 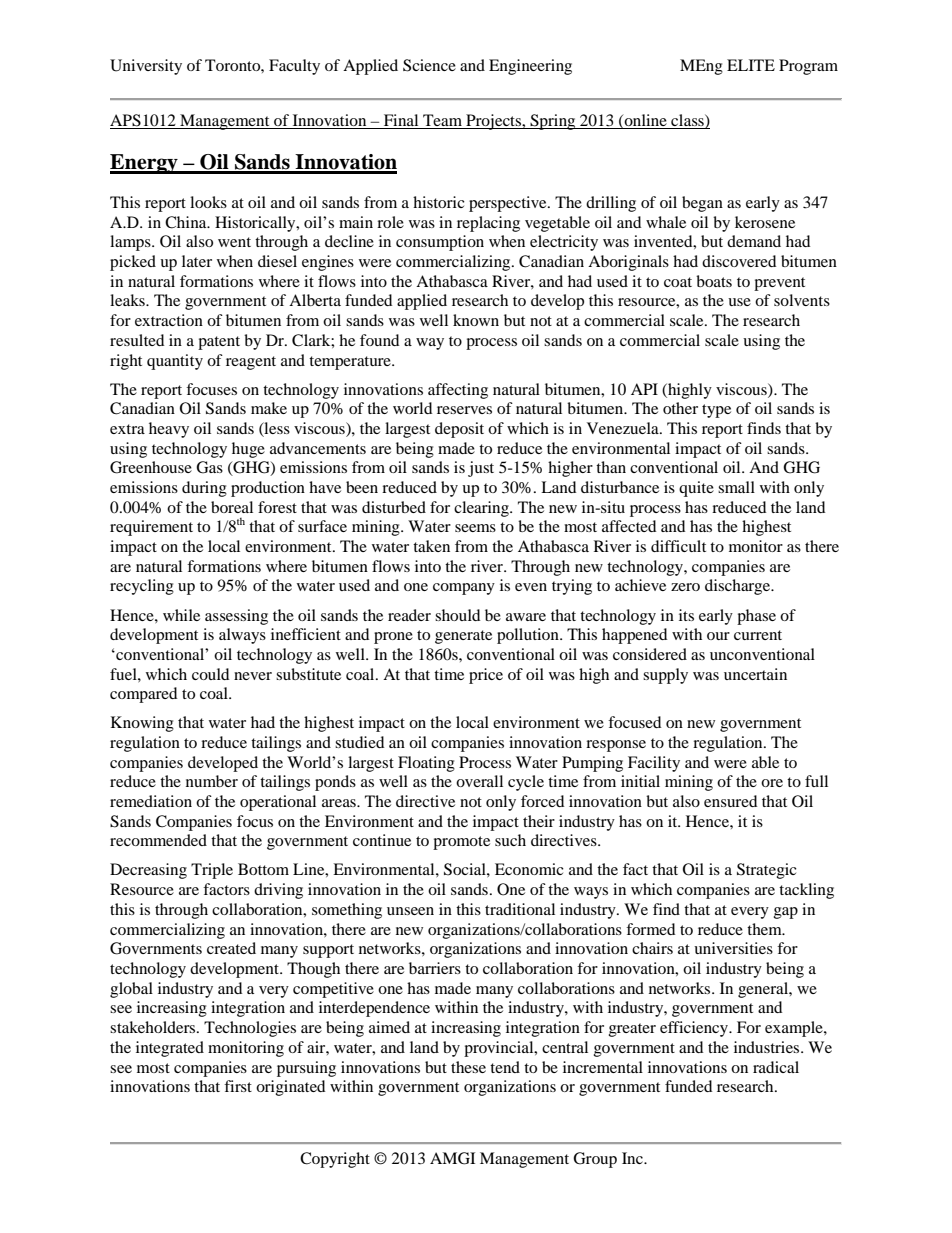 What do you see at coordinates (238, 1086) in the document?
I see `first` at bounding box center [238, 1086].
